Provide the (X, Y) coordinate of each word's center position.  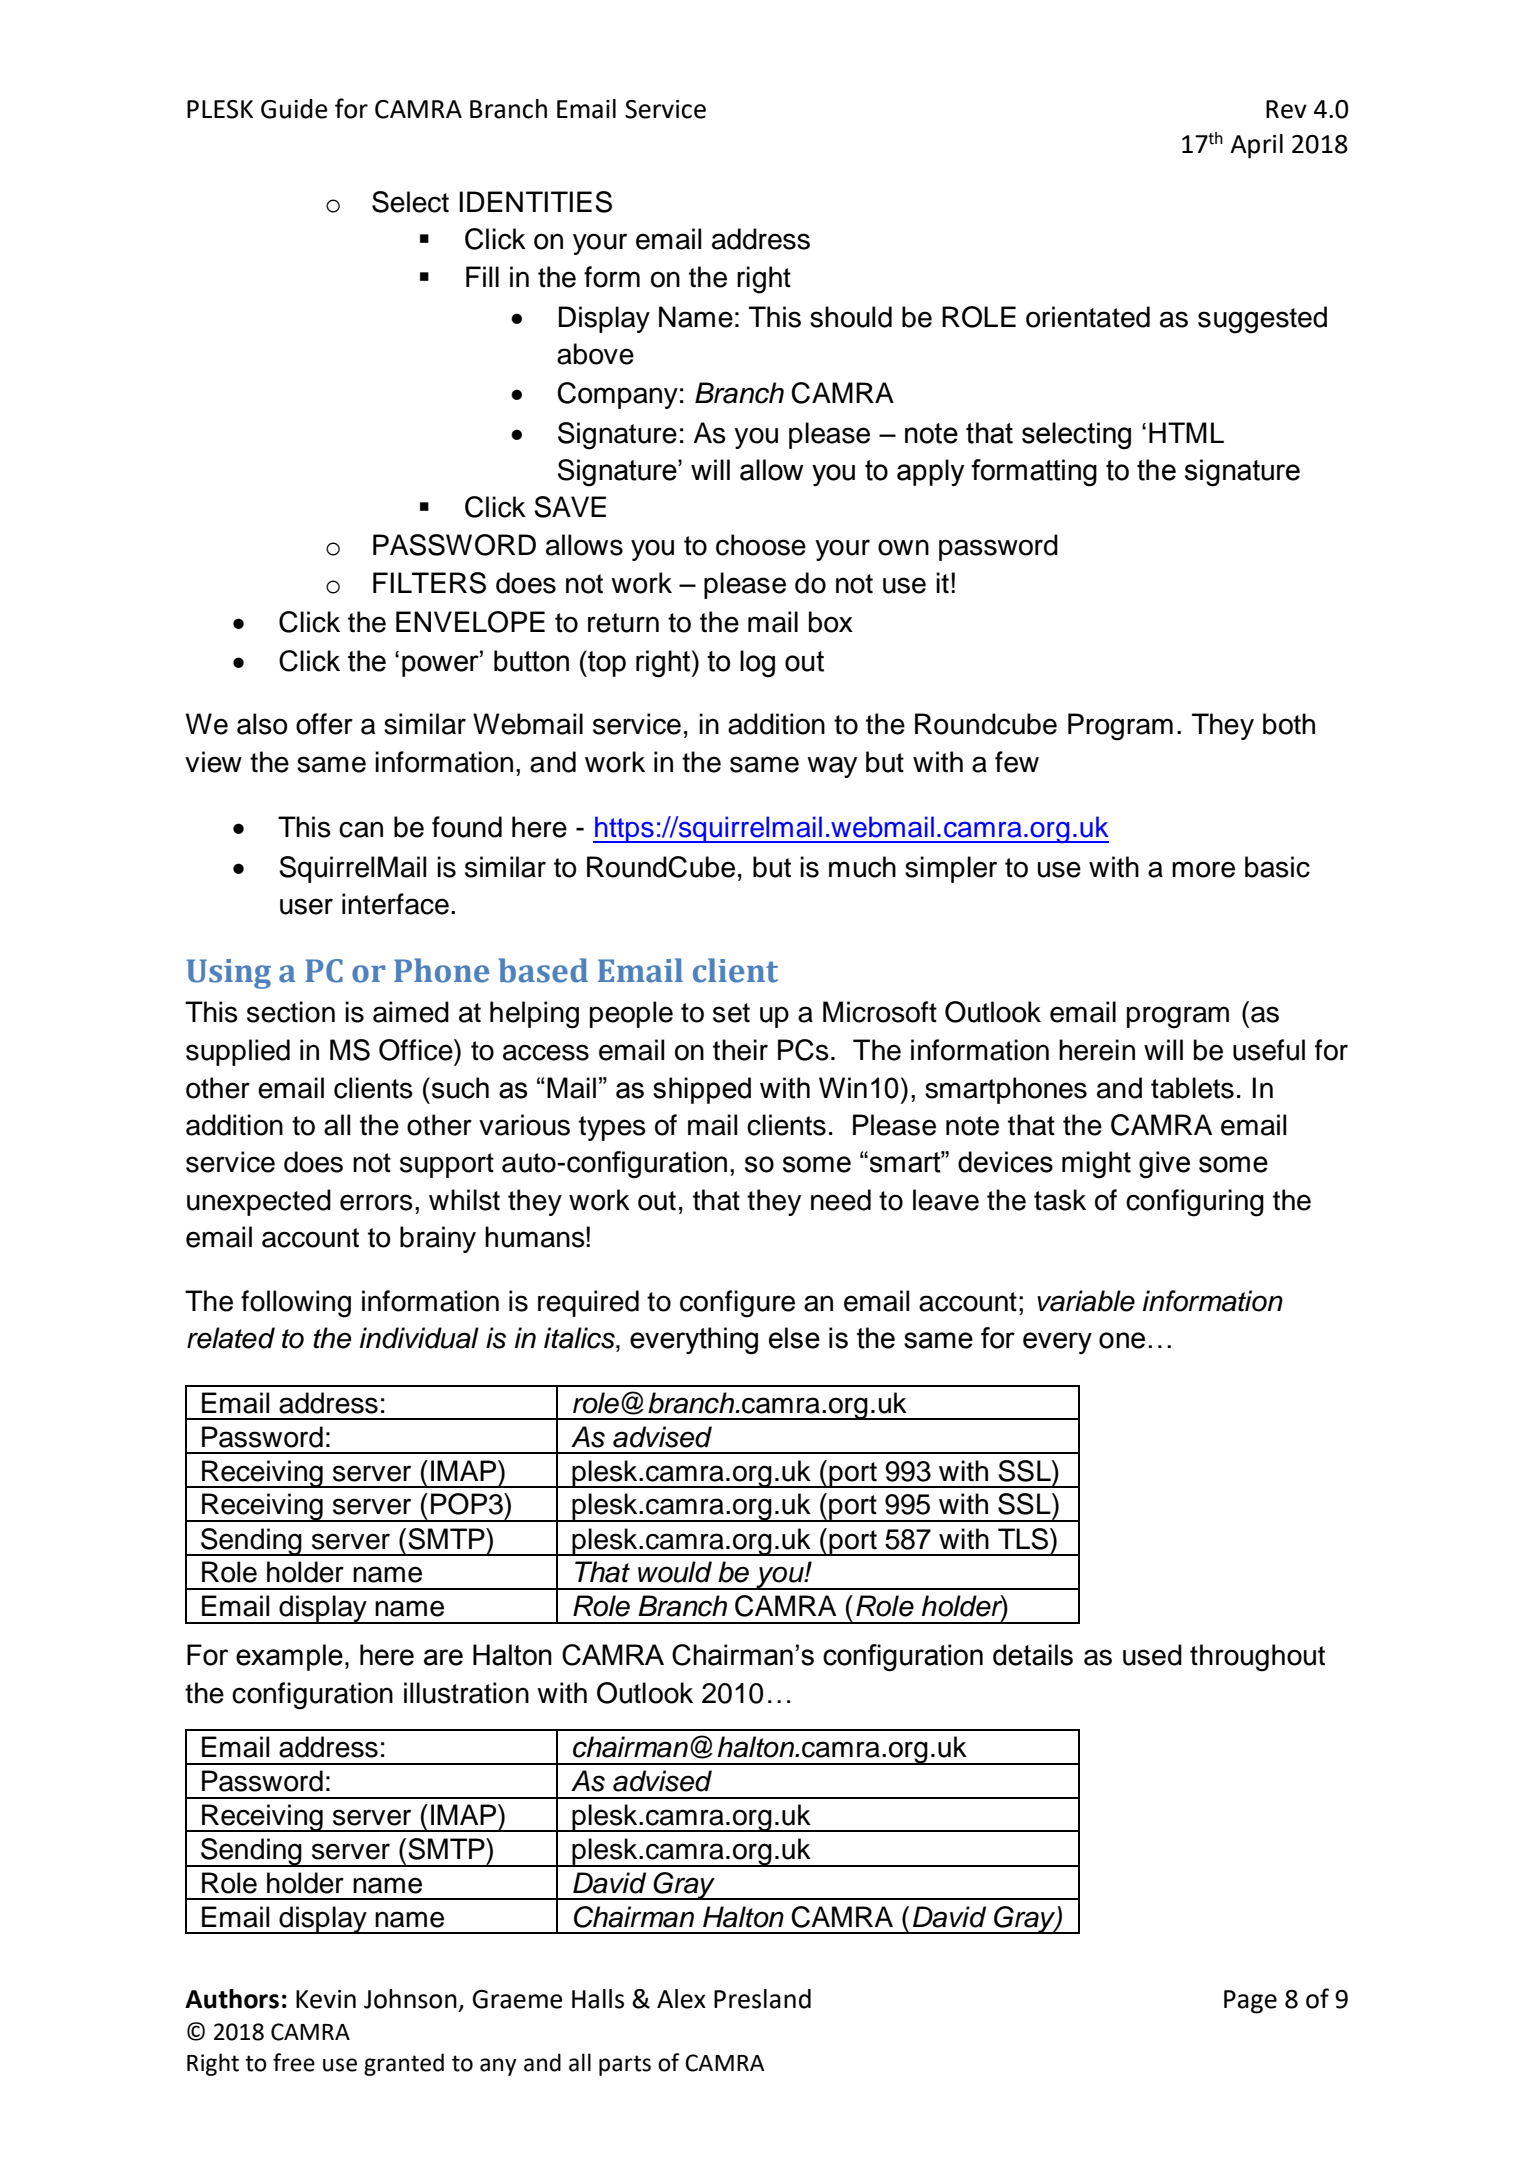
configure (737, 1304)
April (1256, 146)
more (1203, 869)
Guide (294, 109)
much (862, 867)
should (851, 317)
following (296, 1304)
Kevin (326, 1999)
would (675, 1572)
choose (761, 545)
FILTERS (429, 583)
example (289, 1657)
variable (1086, 1301)
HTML (1186, 432)
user (306, 906)
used (1152, 1655)
